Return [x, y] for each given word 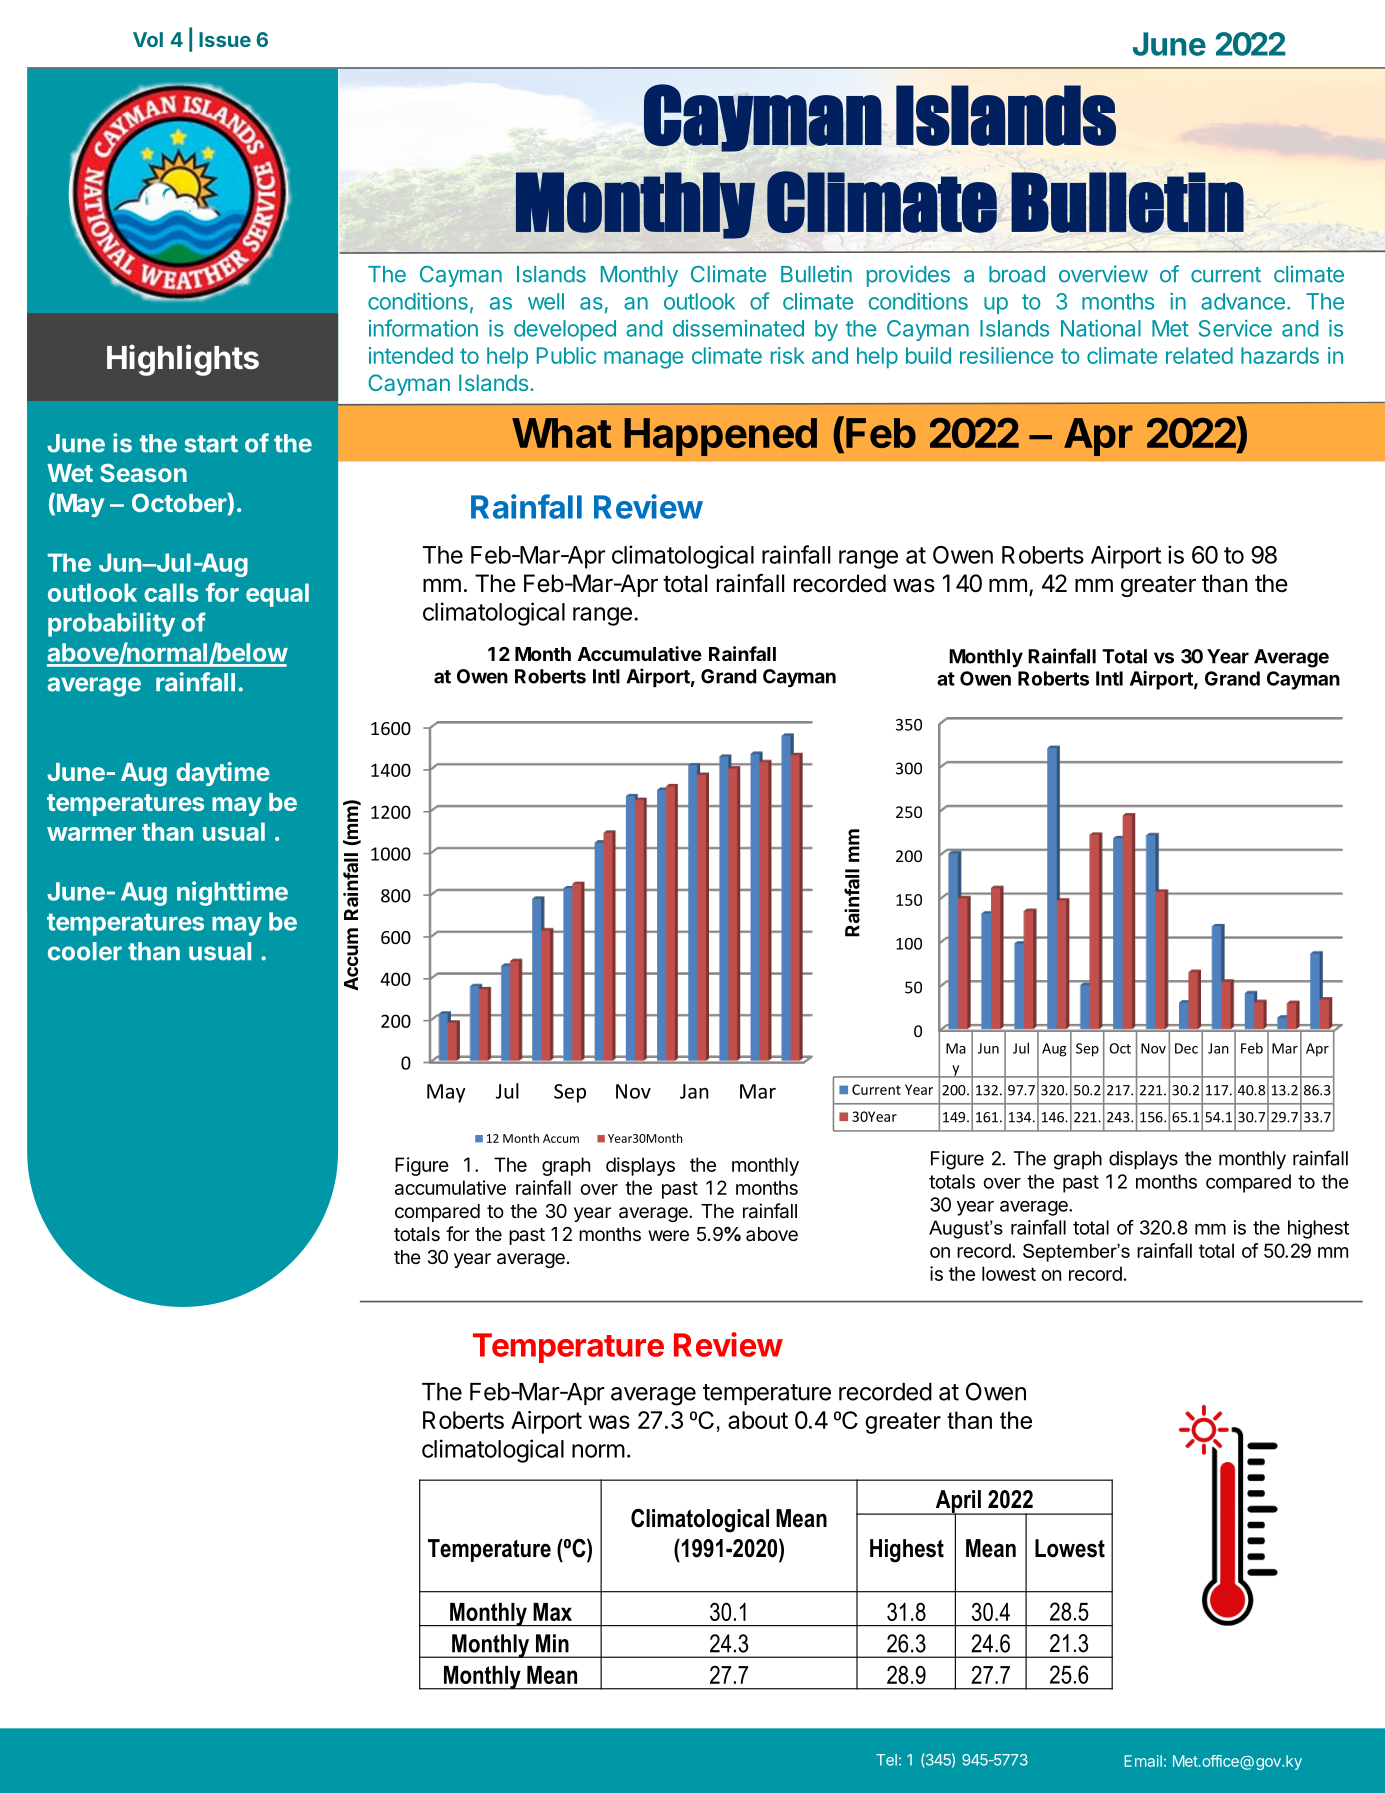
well [546, 301]
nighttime [232, 893]
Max [552, 1612]
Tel [886, 1760]
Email [1143, 1761]
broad [1017, 274]
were [668, 1235]
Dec [1186, 1048]
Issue [225, 39]
